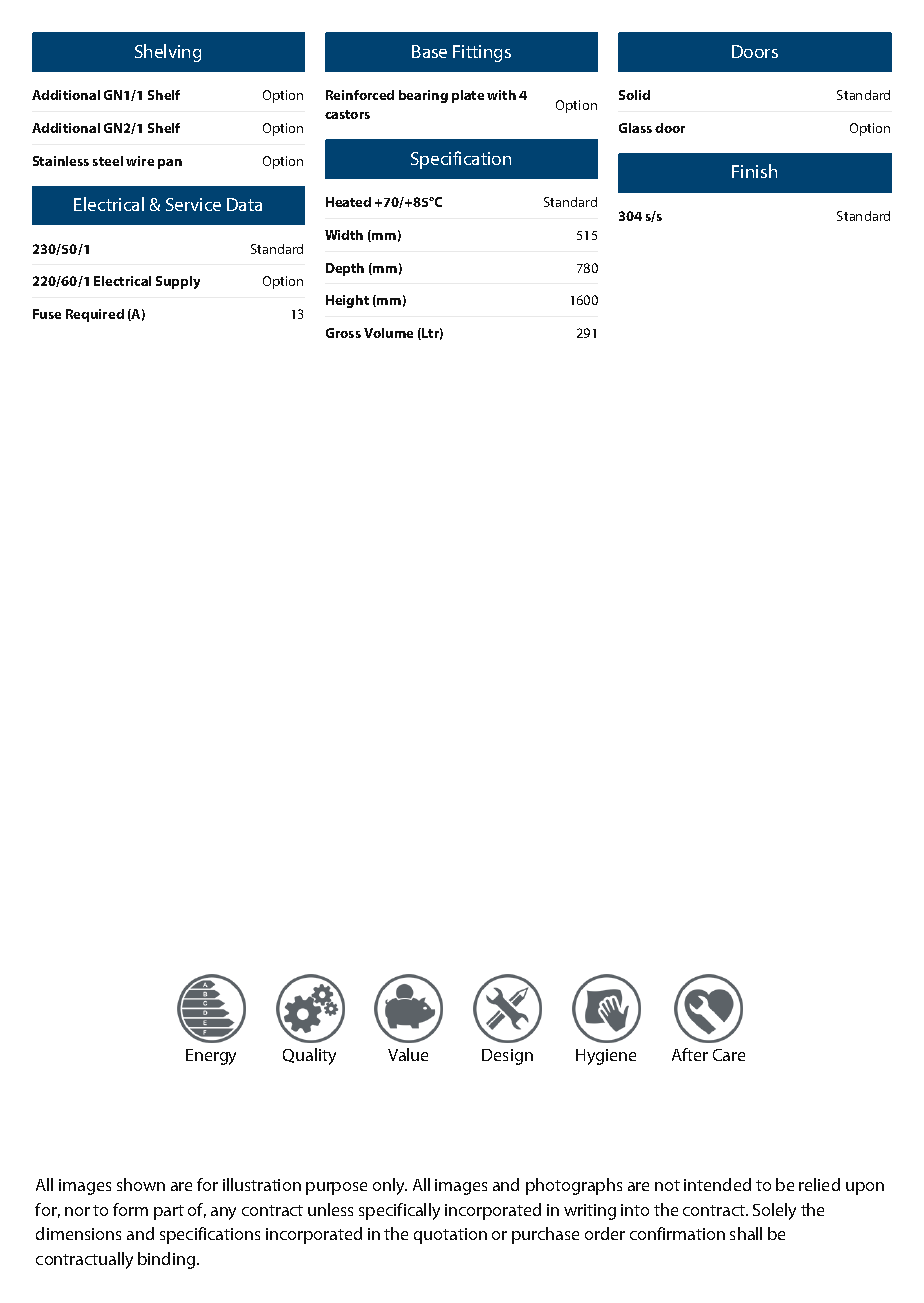 This page has width=924, height=1303. Describe the element at coordinates (468, 96) in the page. I see `plate` at that location.
